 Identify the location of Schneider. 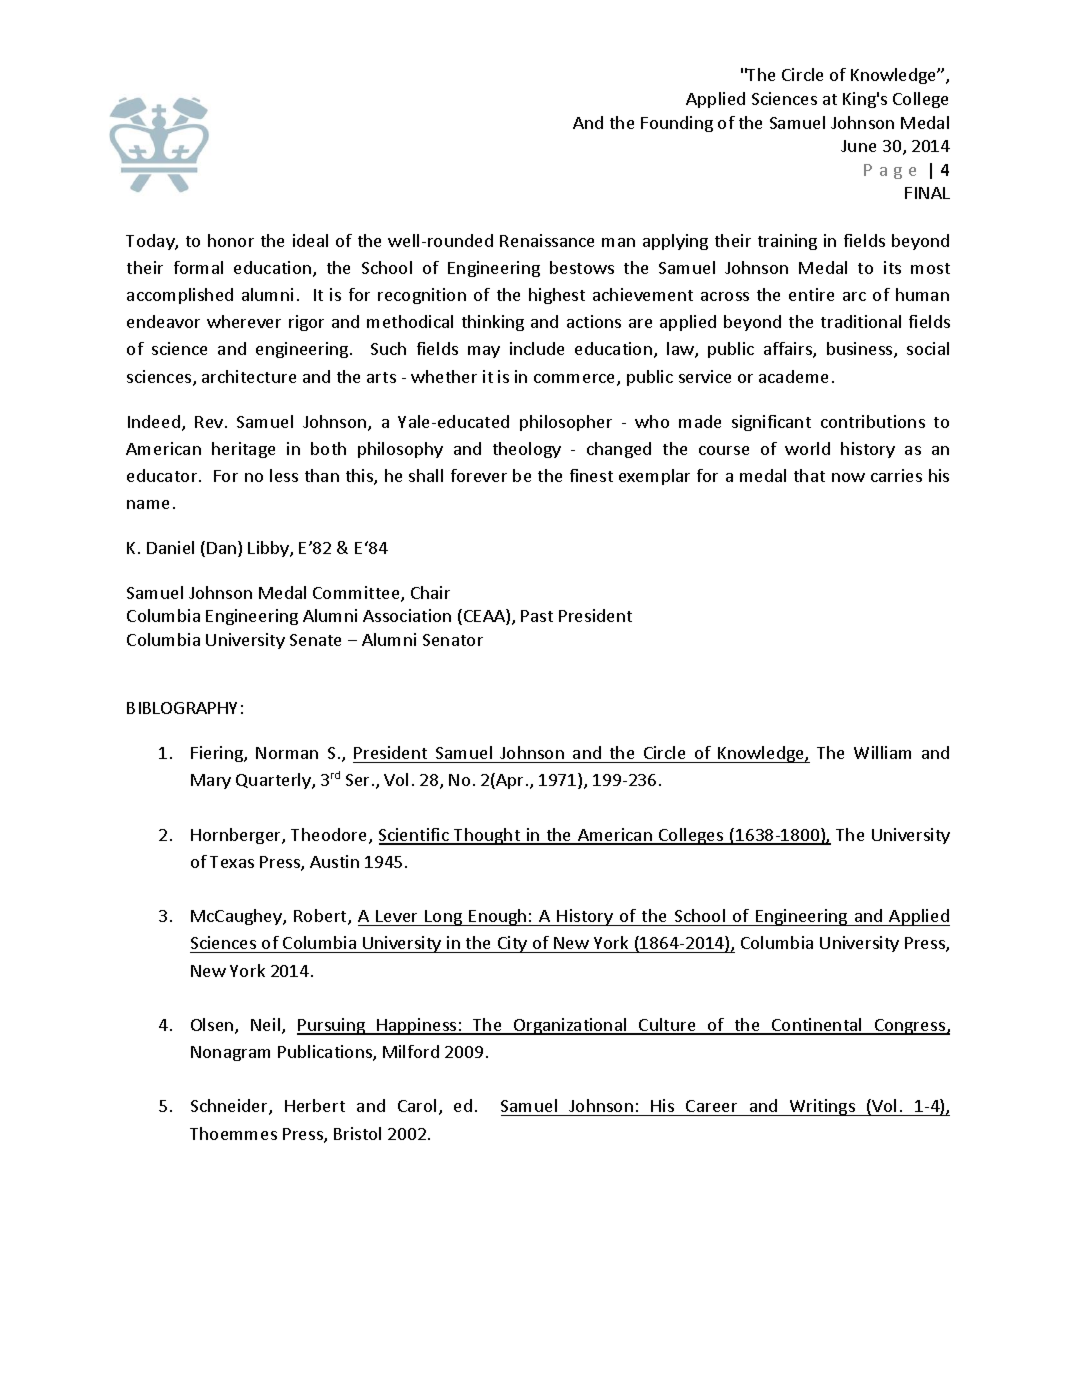
(230, 1107).
